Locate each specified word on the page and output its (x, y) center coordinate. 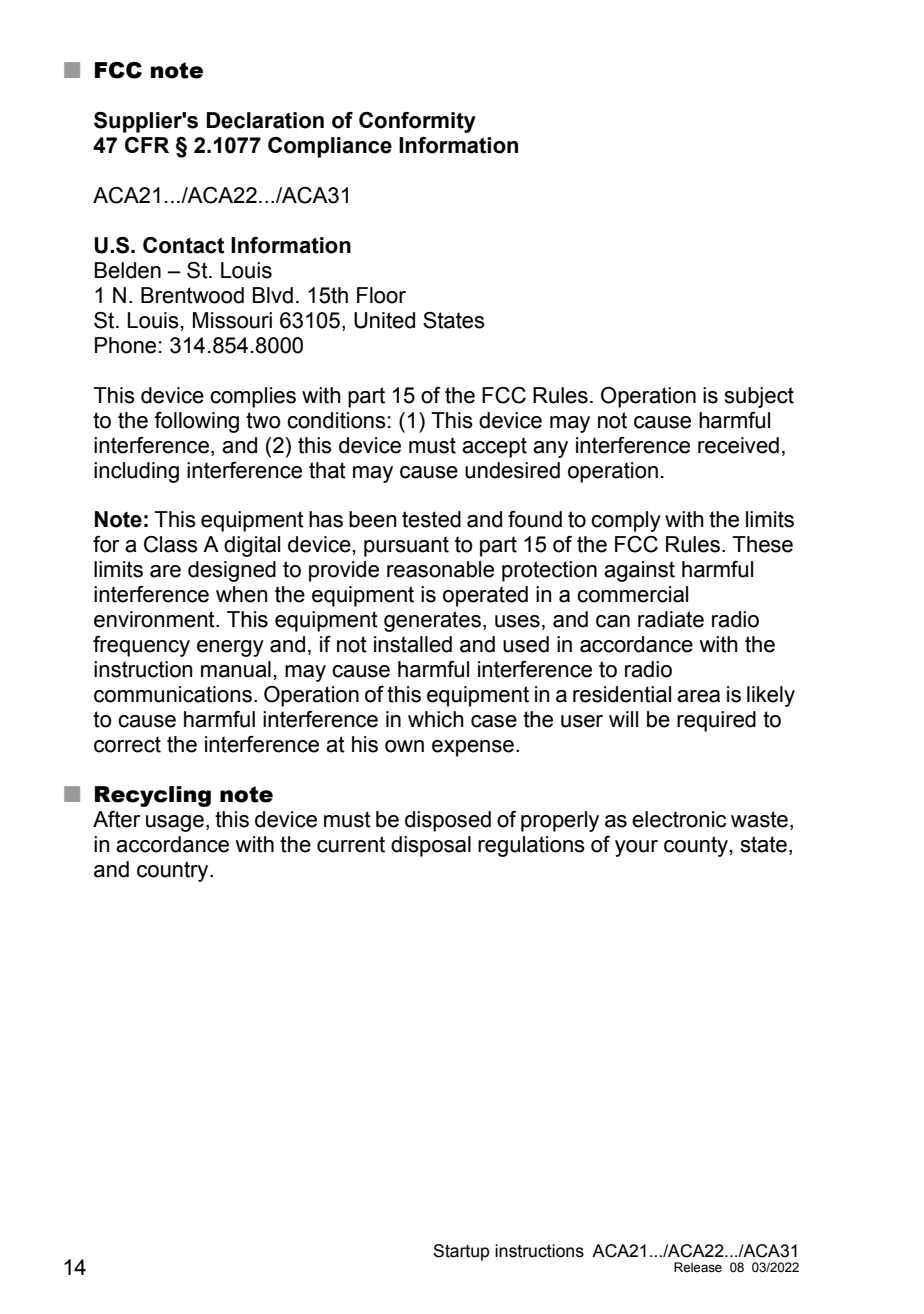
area (698, 696)
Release (698, 1267)
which (436, 719)
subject (759, 397)
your (636, 848)
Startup (461, 1252)
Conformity (417, 122)
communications (173, 694)
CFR (147, 145)
